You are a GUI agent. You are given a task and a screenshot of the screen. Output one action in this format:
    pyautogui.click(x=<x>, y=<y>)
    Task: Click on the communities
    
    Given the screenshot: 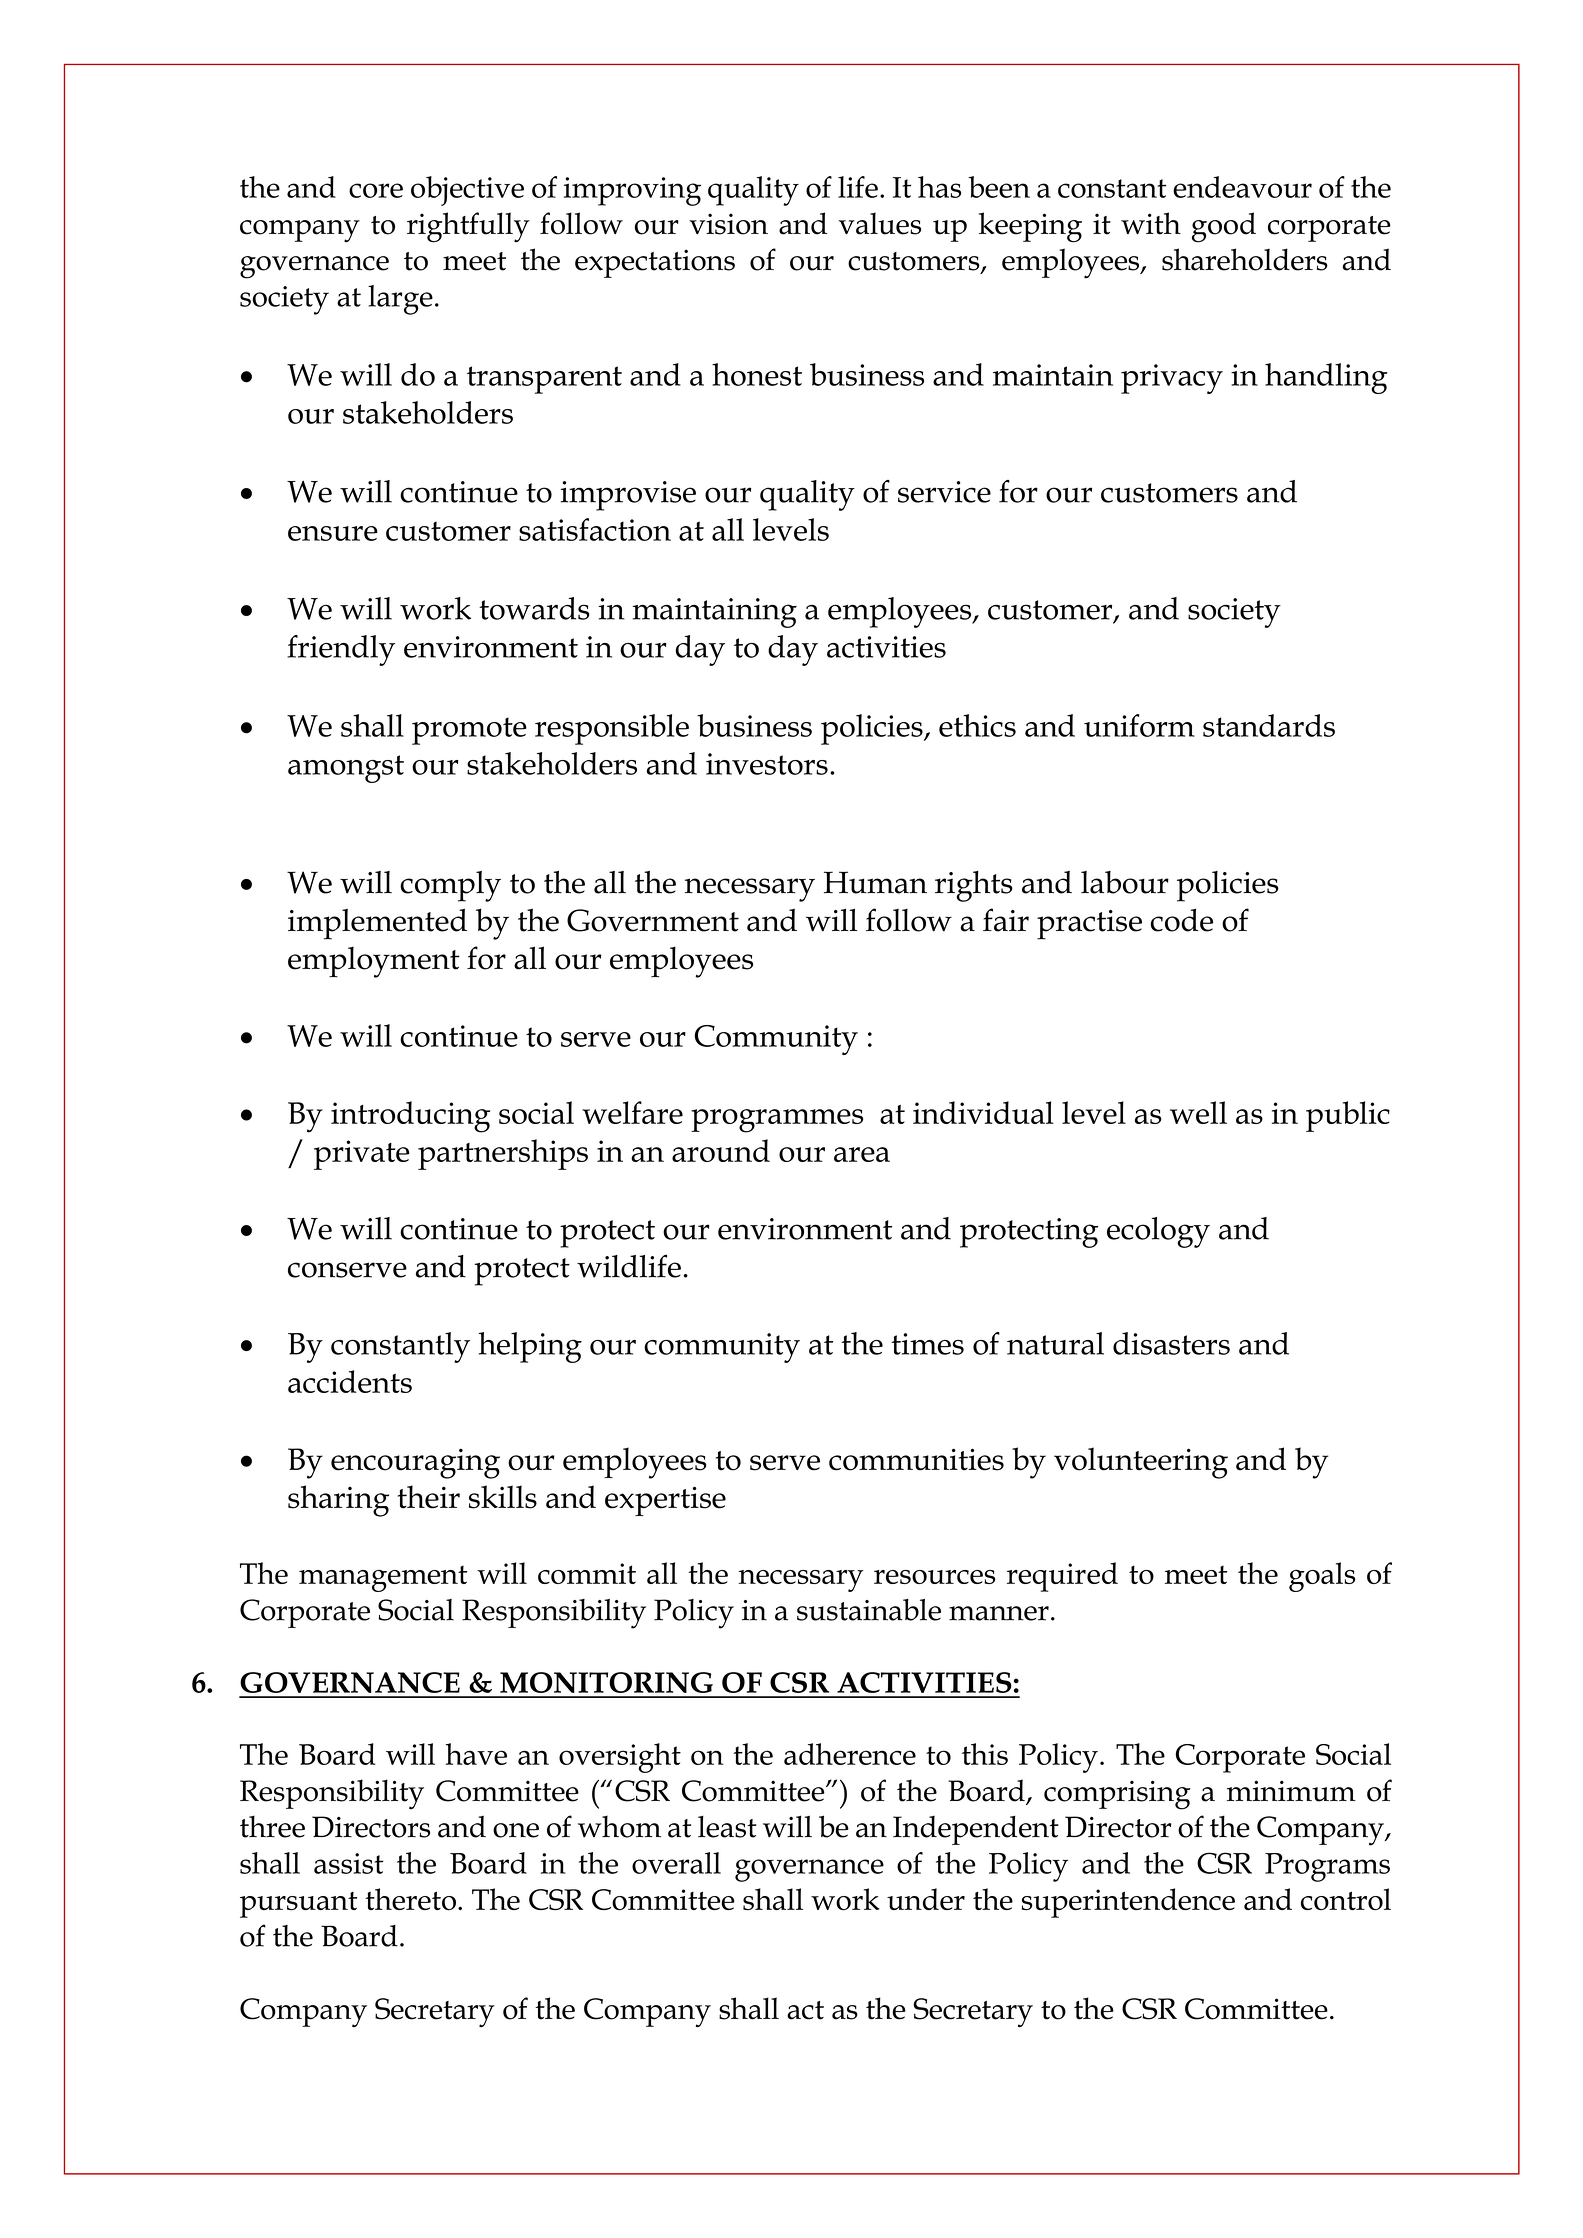 What is the action you would take?
    pyautogui.click(x=916, y=1459)
